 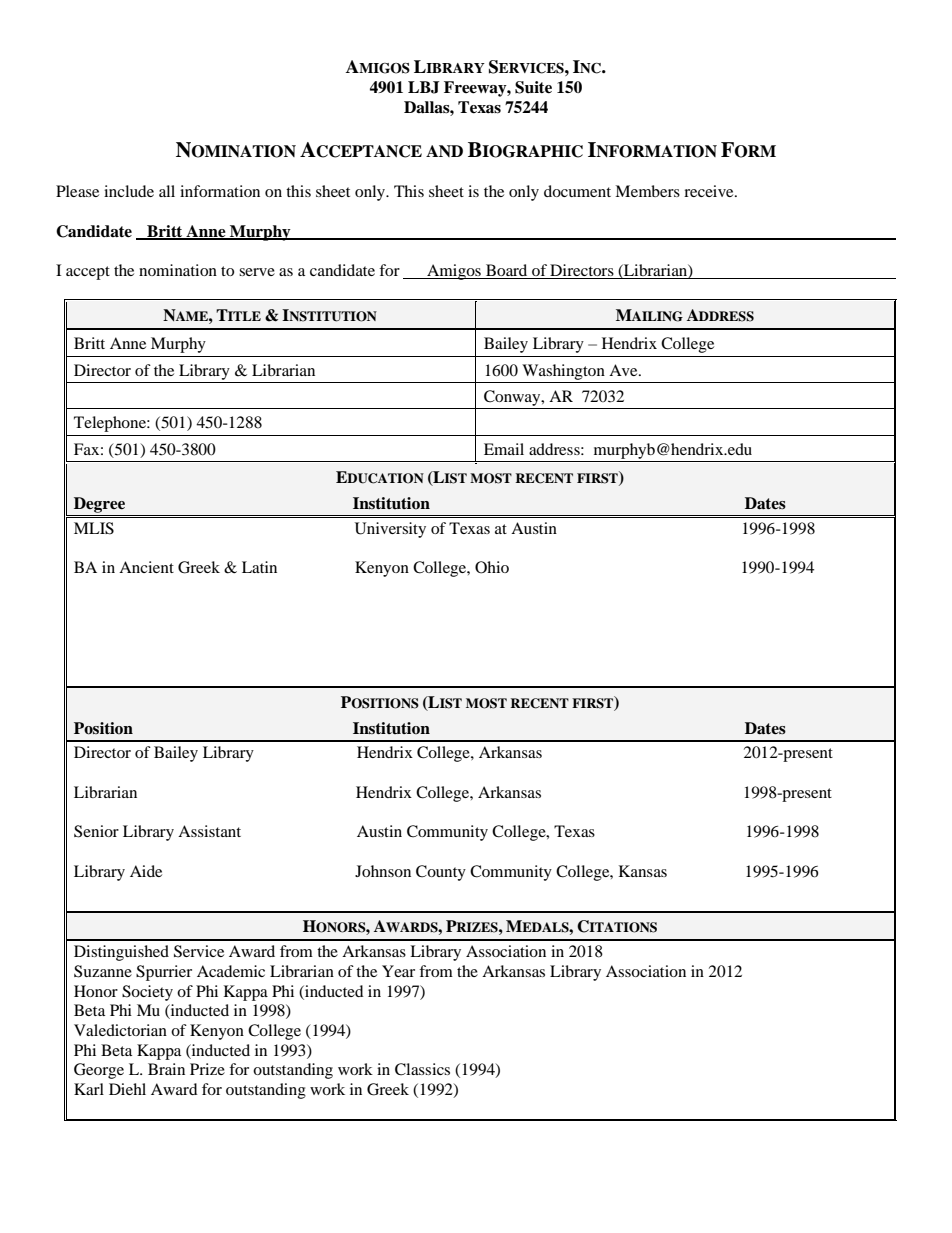 What do you see at coordinates (492, 567) in the page?
I see `Ohio` at bounding box center [492, 567].
